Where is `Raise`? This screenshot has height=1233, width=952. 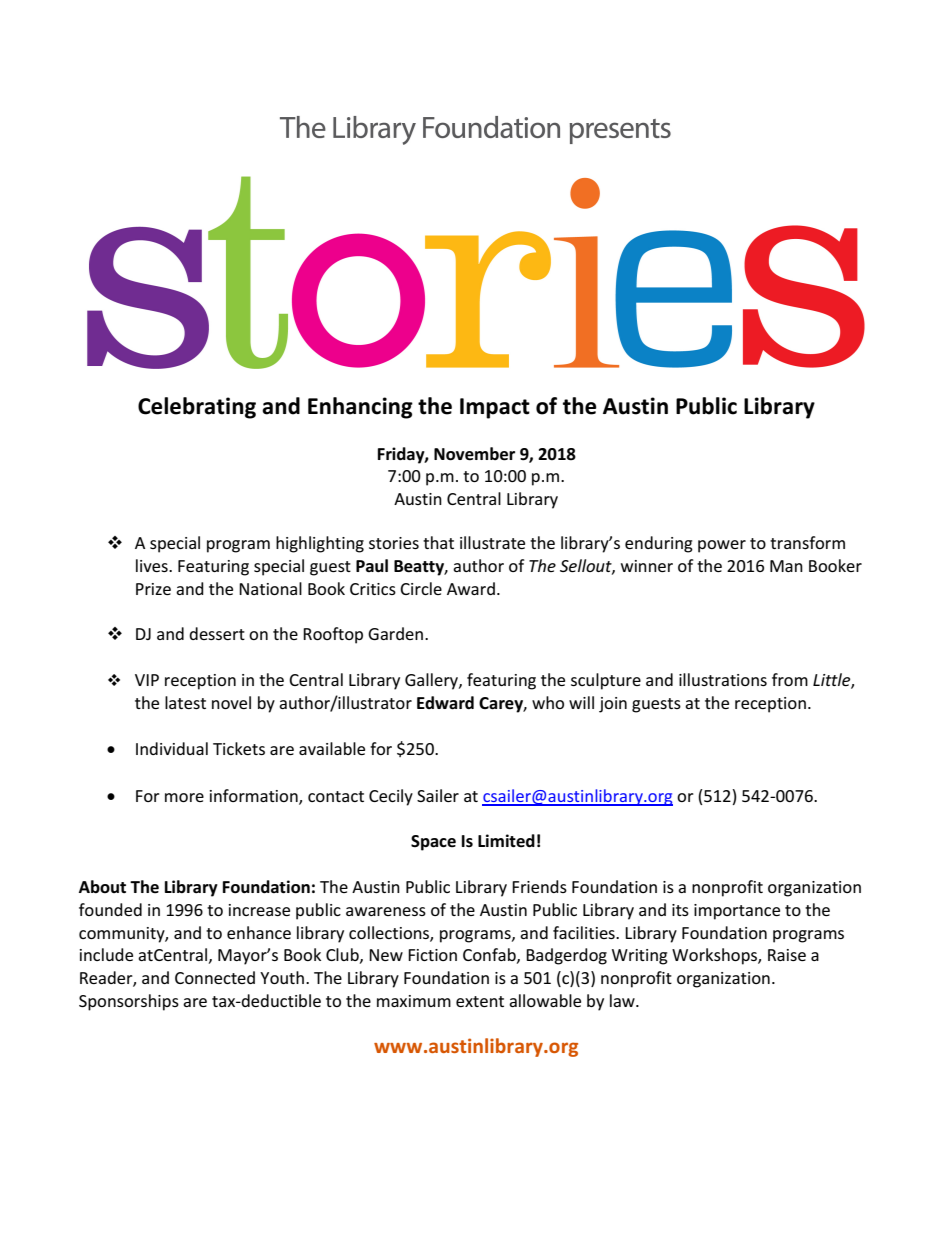
Raise is located at coordinates (787, 955).
